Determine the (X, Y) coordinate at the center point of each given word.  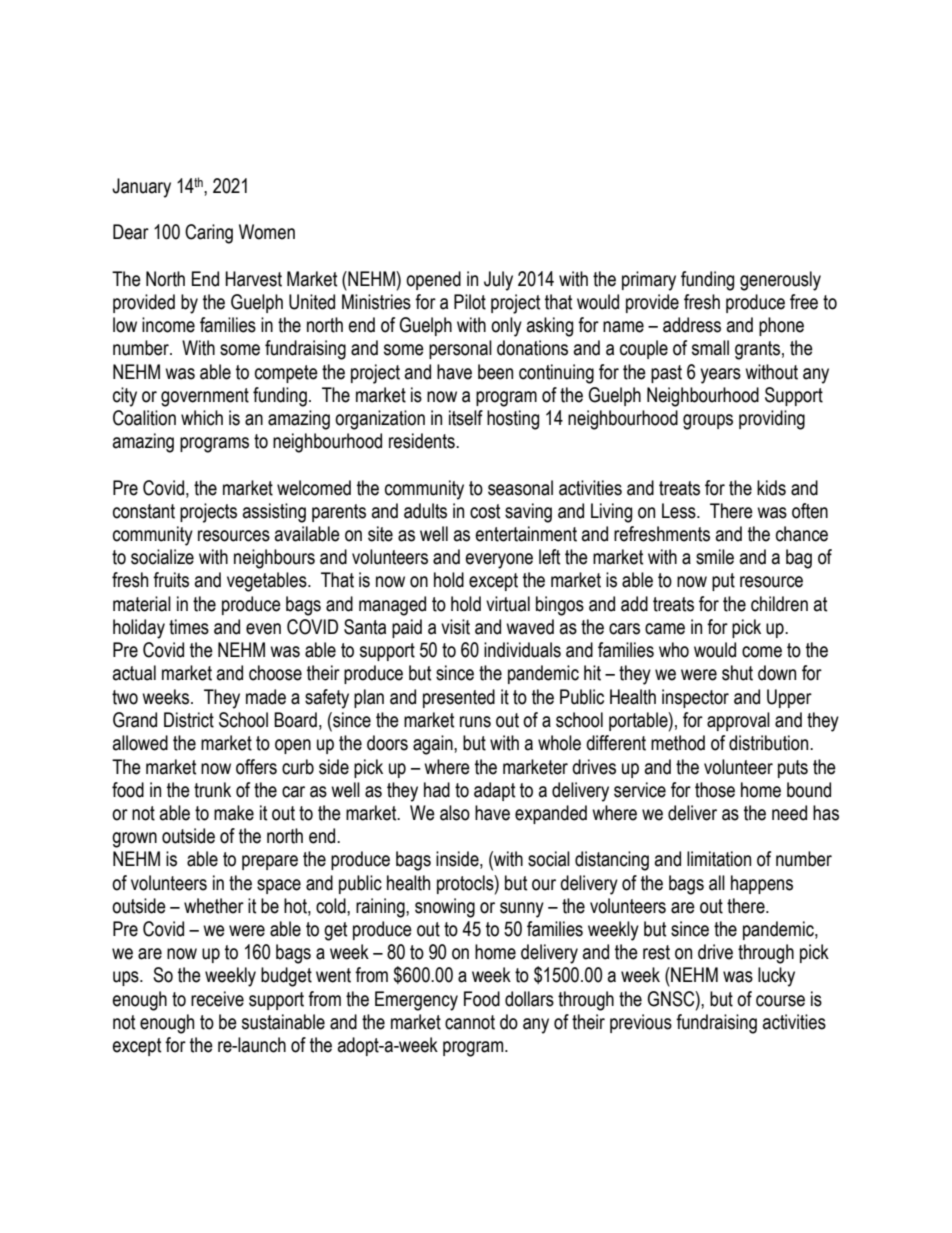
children (779, 604)
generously (780, 281)
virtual (508, 604)
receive (217, 999)
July (498, 281)
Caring (209, 234)
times (189, 627)
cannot (470, 1022)
